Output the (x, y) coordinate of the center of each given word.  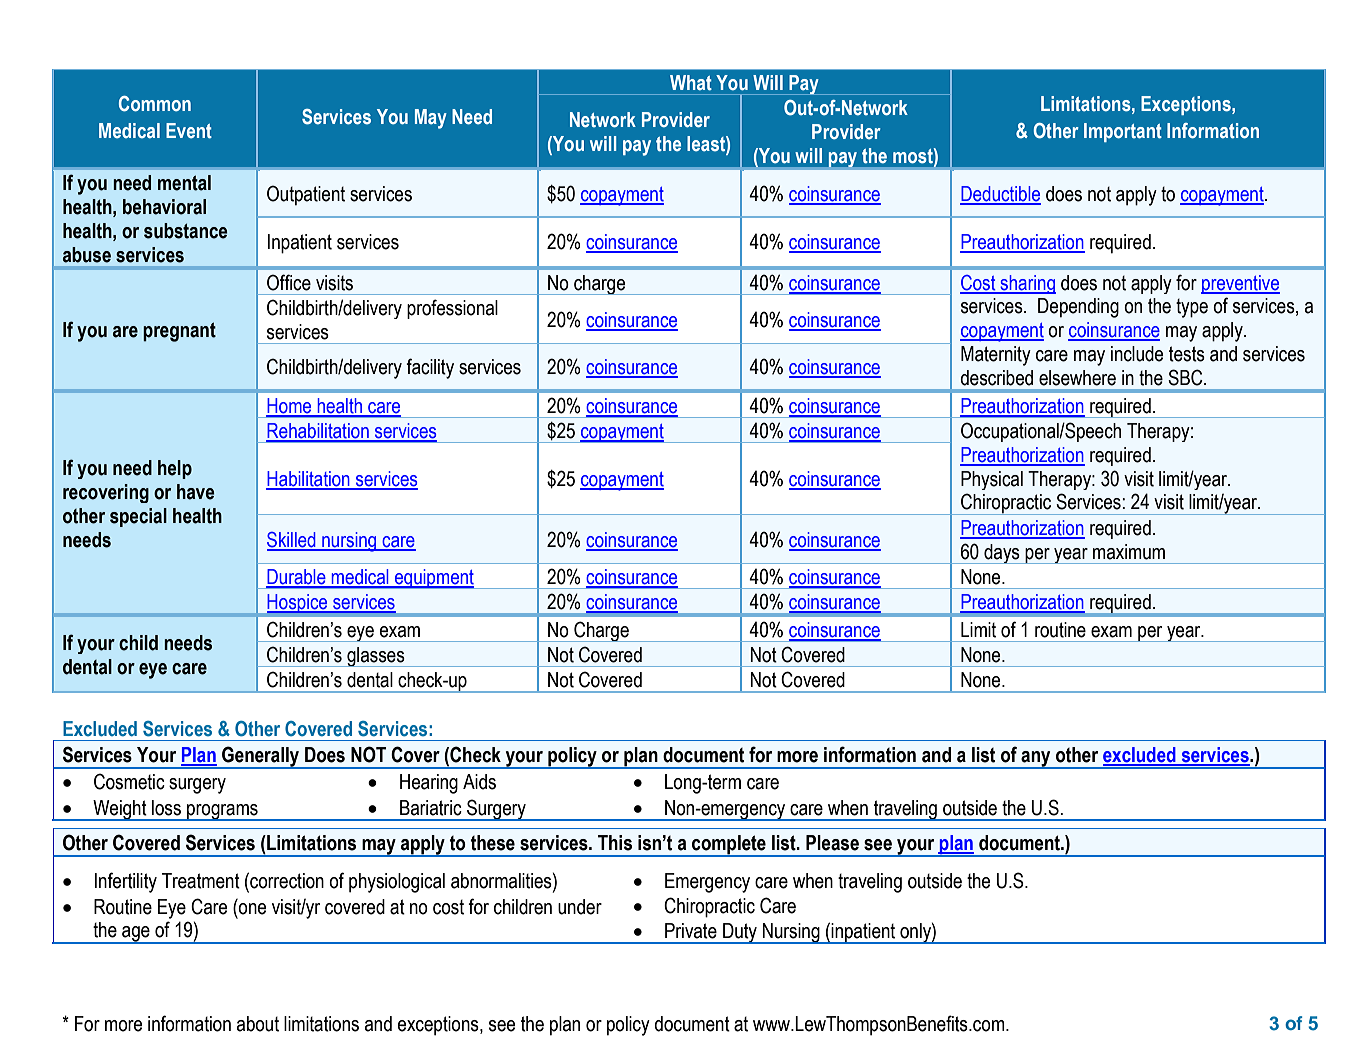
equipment (434, 579)
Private (691, 931)
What (691, 83)
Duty (740, 933)
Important (1123, 132)
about (258, 1024)
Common (155, 104)
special (138, 517)
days (1002, 554)
